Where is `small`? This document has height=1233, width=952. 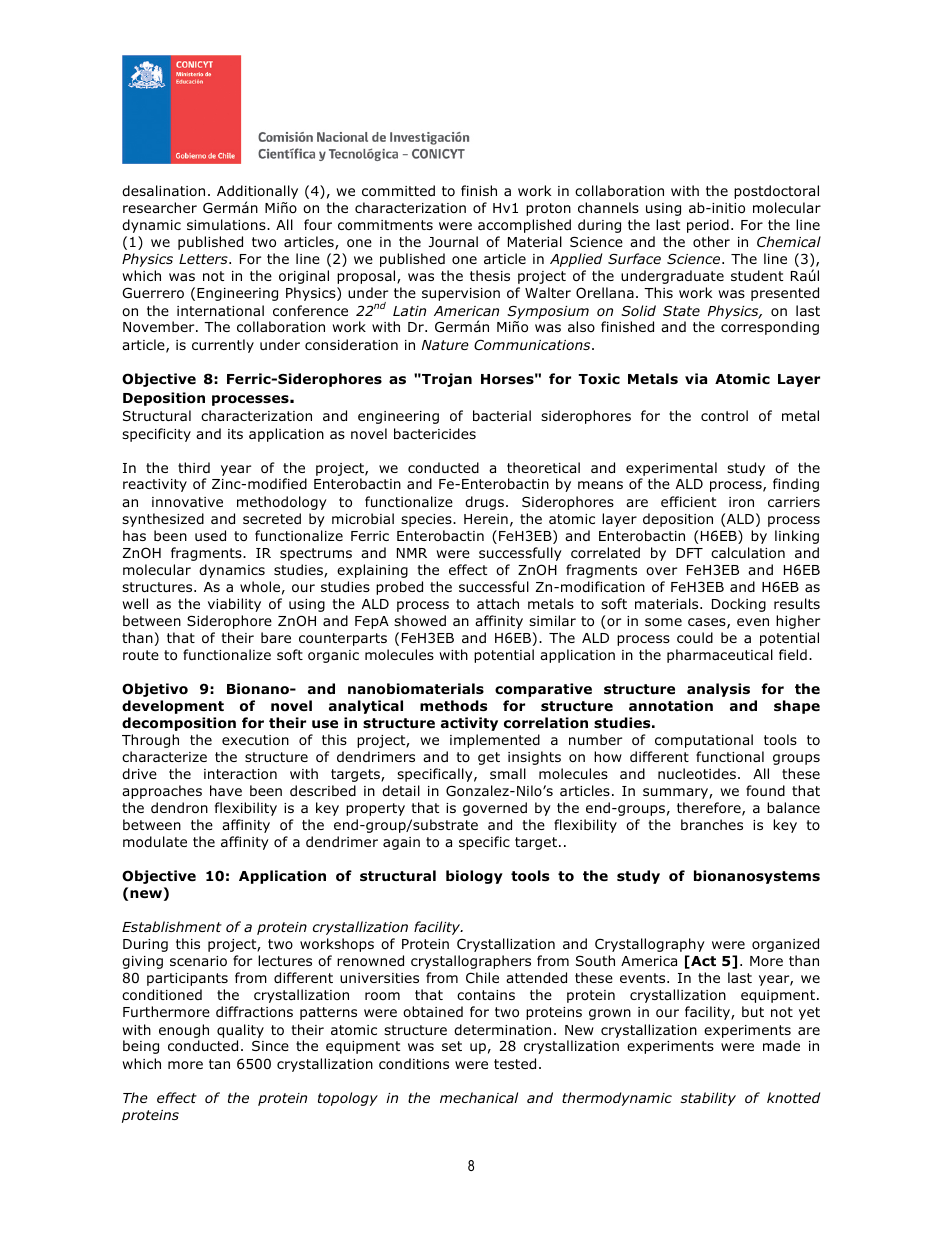 small is located at coordinates (508, 773).
